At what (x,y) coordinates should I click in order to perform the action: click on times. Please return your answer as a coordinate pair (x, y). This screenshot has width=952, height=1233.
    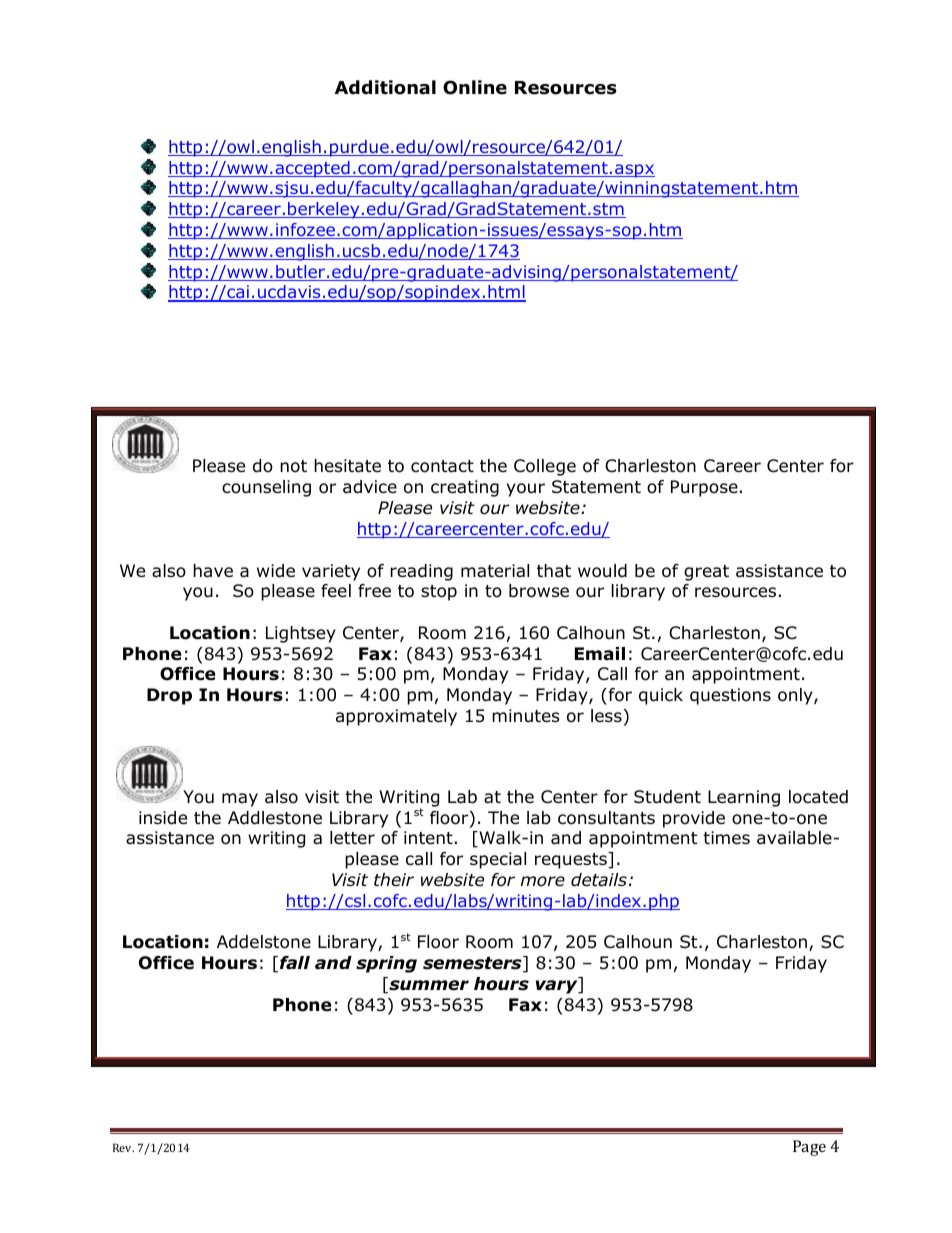
    Looking at the image, I should click on (726, 837).
